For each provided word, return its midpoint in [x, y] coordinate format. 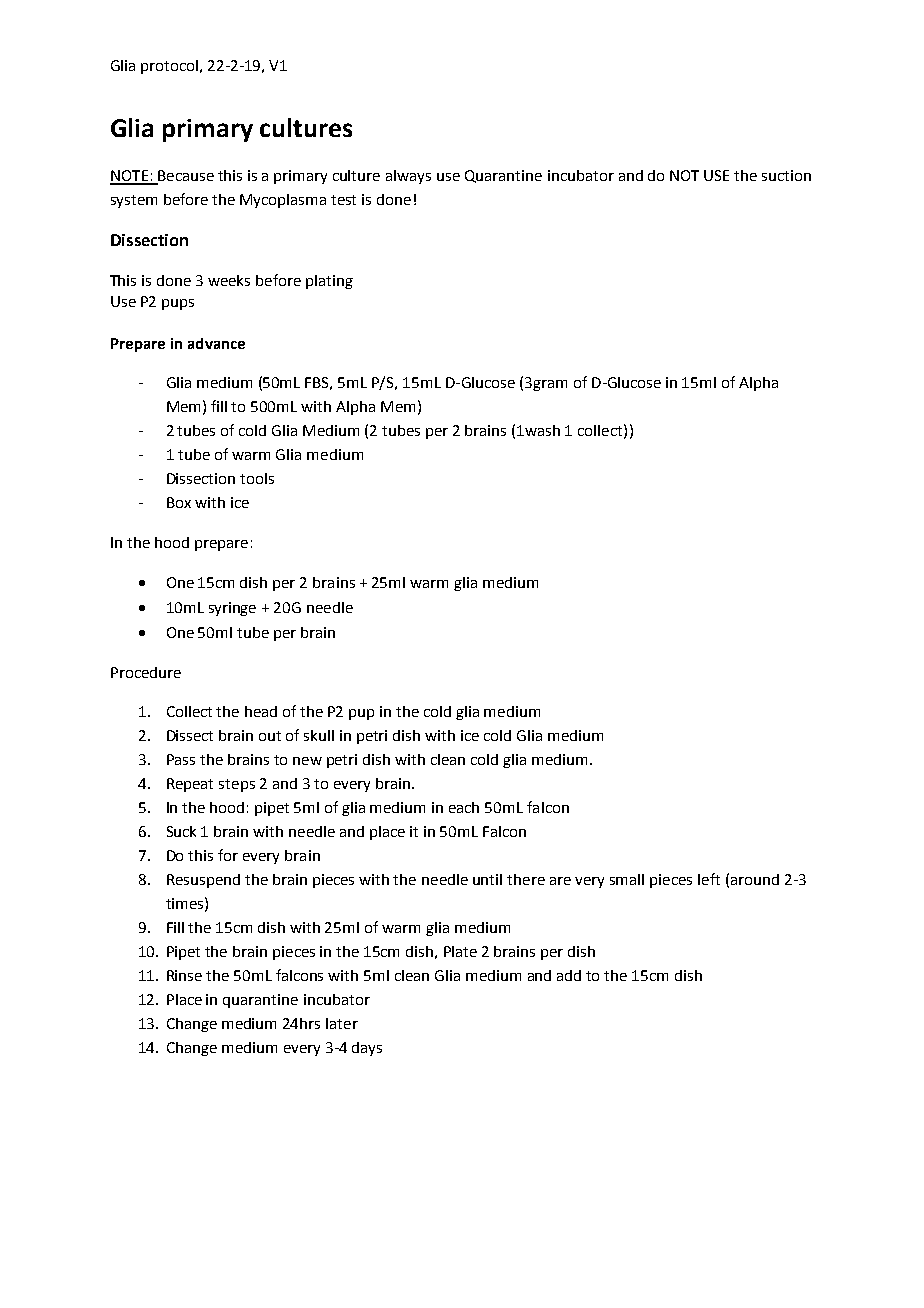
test [343, 200]
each [464, 807]
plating [329, 282]
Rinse [184, 975]
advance [216, 343]
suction [786, 175]
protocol [171, 67]
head [261, 711]
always [408, 177]
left [709, 879]
